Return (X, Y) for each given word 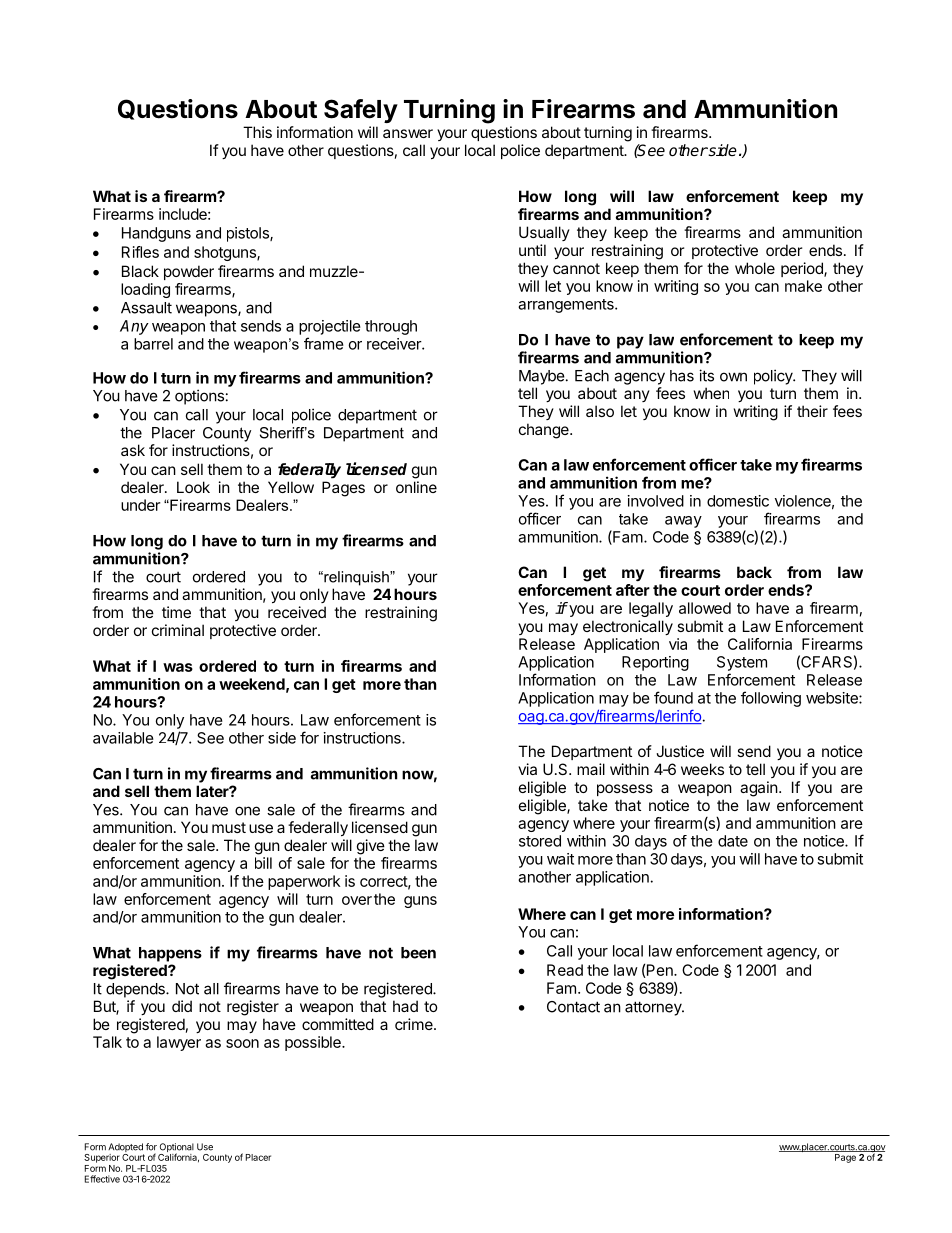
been (418, 953)
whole (755, 268)
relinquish (356, 578)
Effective (102, 1179)
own (733, 377)
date (733, 841)
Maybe (542, 377)
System (742, 663)
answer (408, 133)
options (199, 397)
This (257, 132)
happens (170, 954)
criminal (178, 630)
